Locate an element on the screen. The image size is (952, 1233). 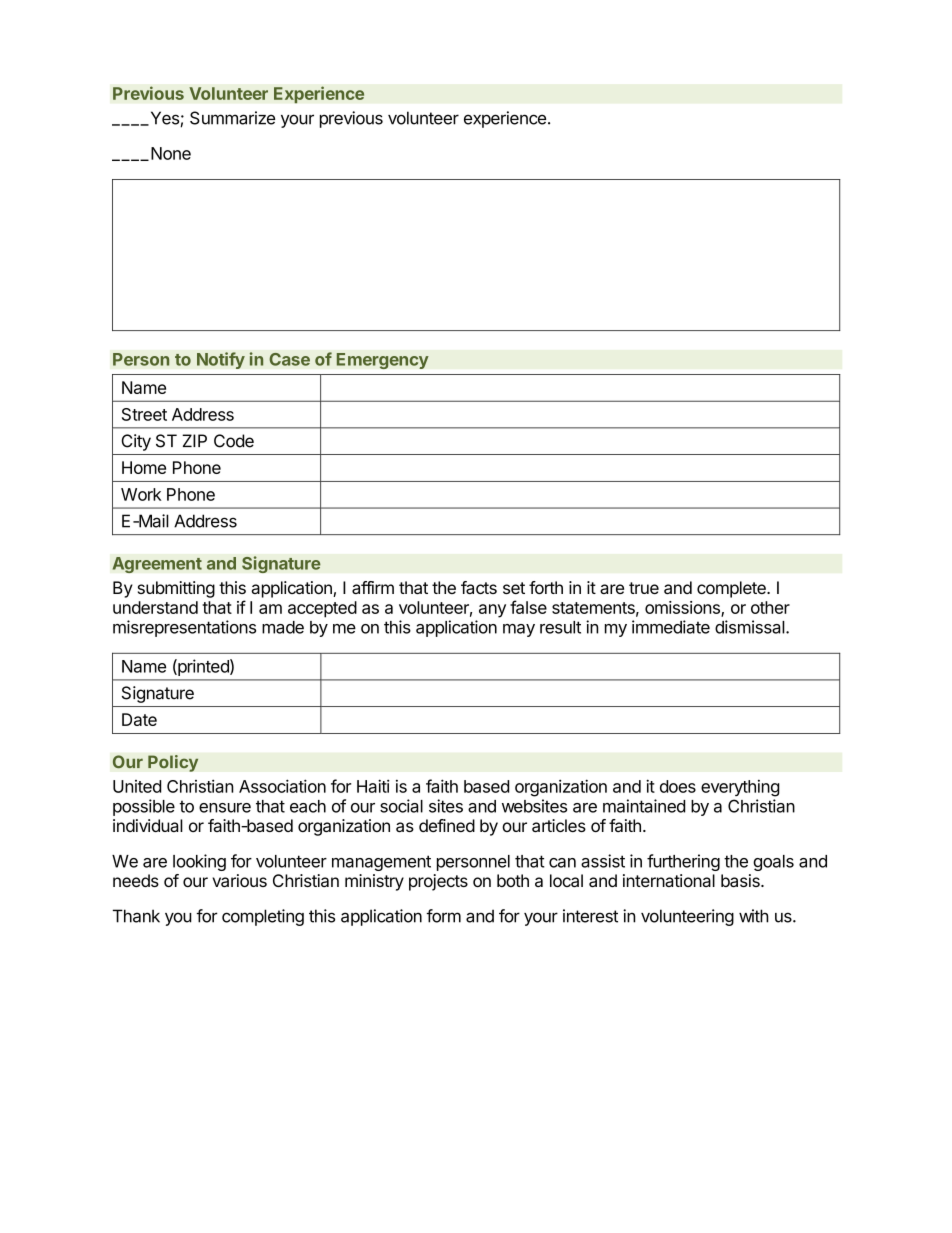
may is located at coordinates (519, 630).
